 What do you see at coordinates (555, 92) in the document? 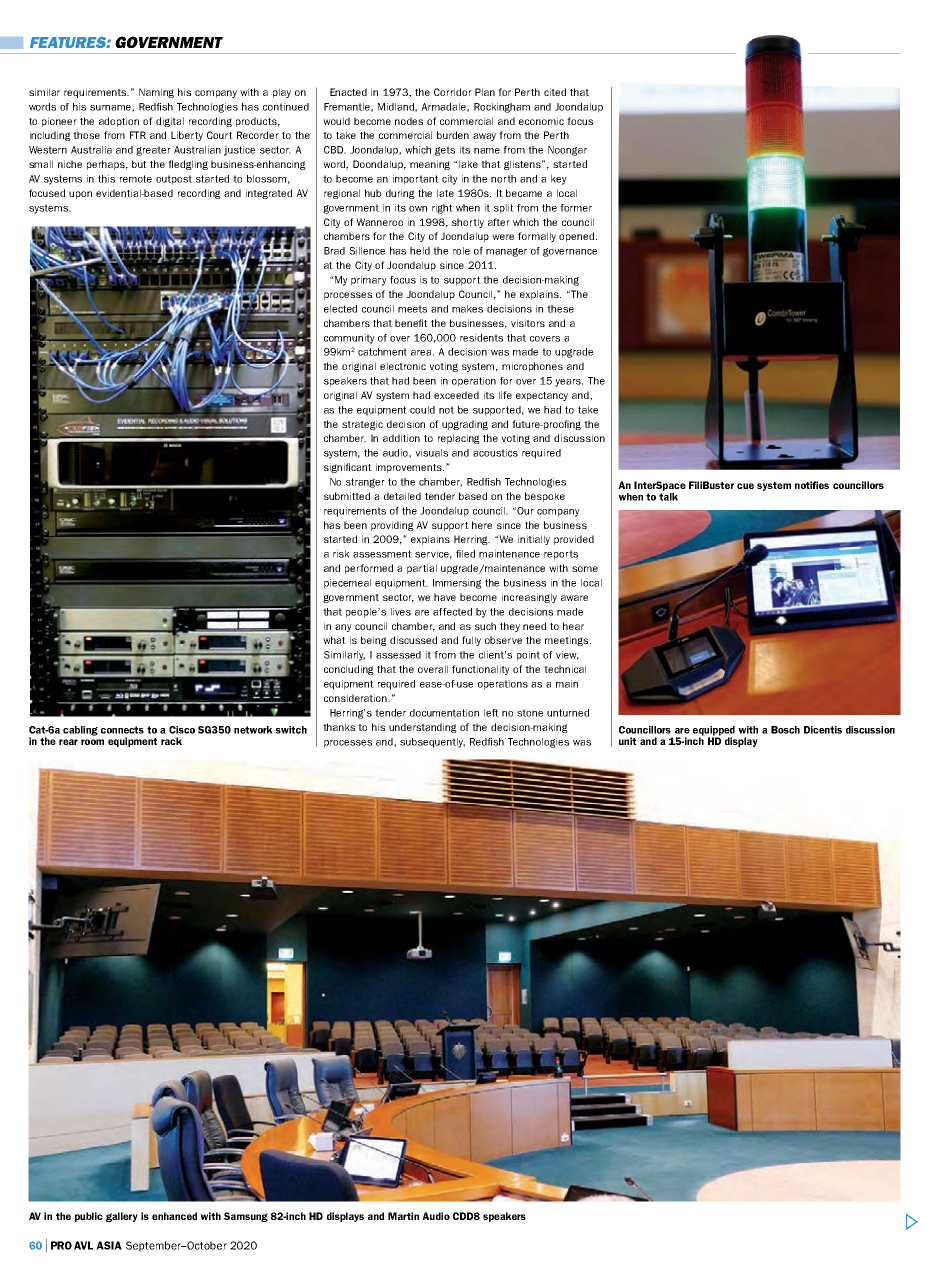
I see `cited` at bounding box center [555, 92].
